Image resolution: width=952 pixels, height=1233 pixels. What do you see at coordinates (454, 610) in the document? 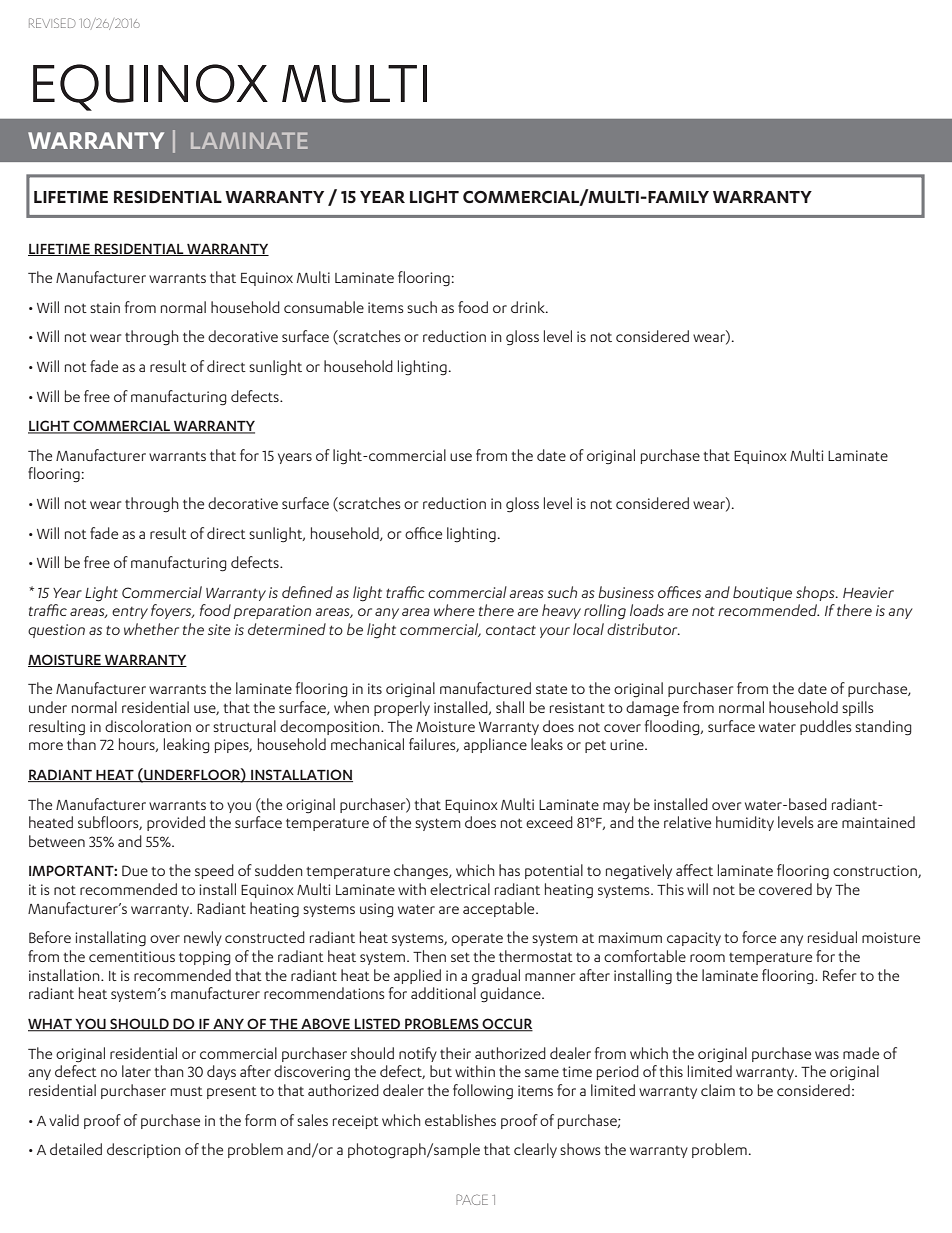
I see `where` at bounding box center [454, 610].
